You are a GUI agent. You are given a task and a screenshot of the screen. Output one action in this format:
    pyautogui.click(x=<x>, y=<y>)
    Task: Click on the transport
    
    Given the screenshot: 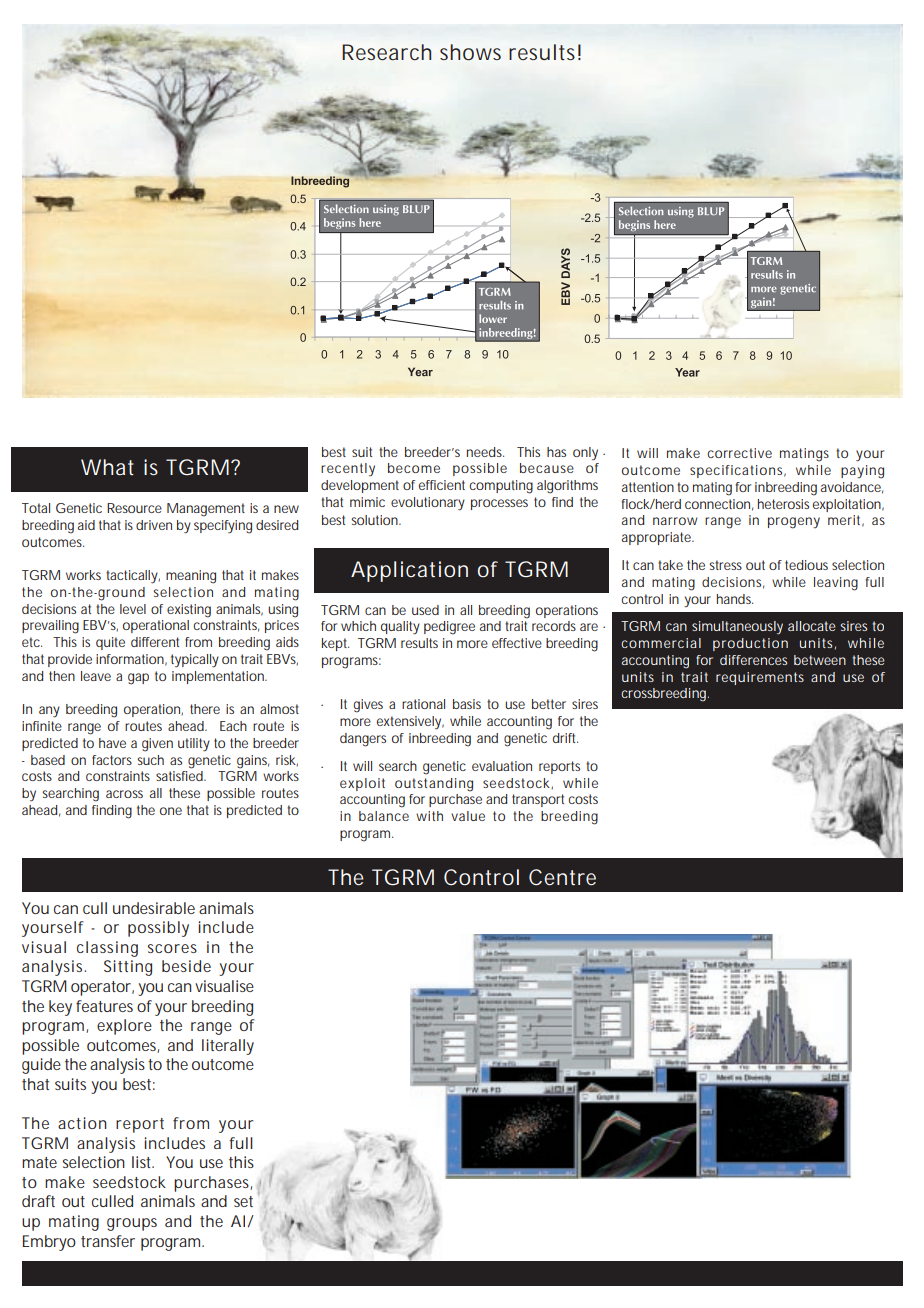 What is the action you would take?
    pyautogui.click(x=538, y=800)
